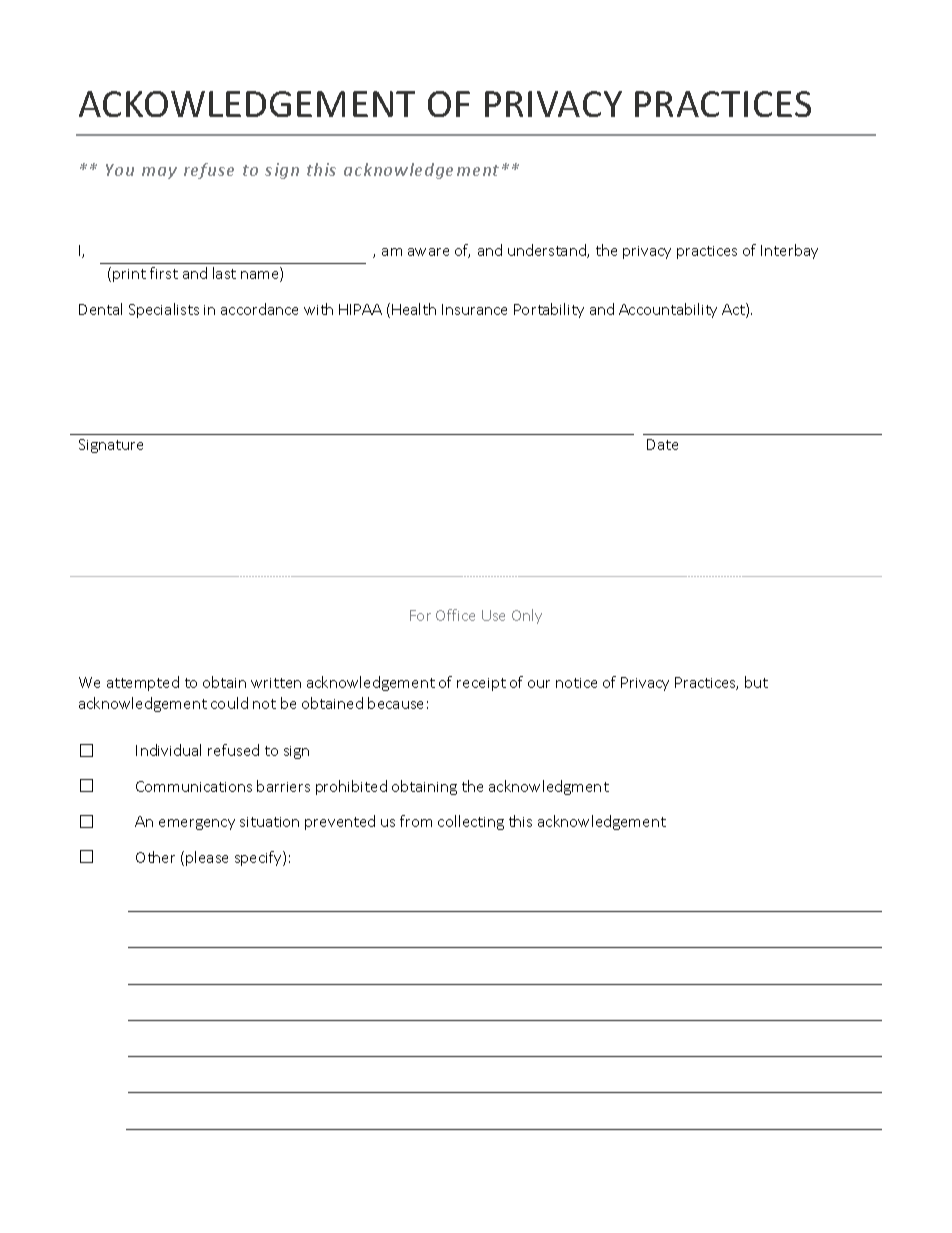 This document has width=952, height=1233. What do you see at coordinates (197, 824) in the document?
I see `emergency` at bounding box center [197, 824].
